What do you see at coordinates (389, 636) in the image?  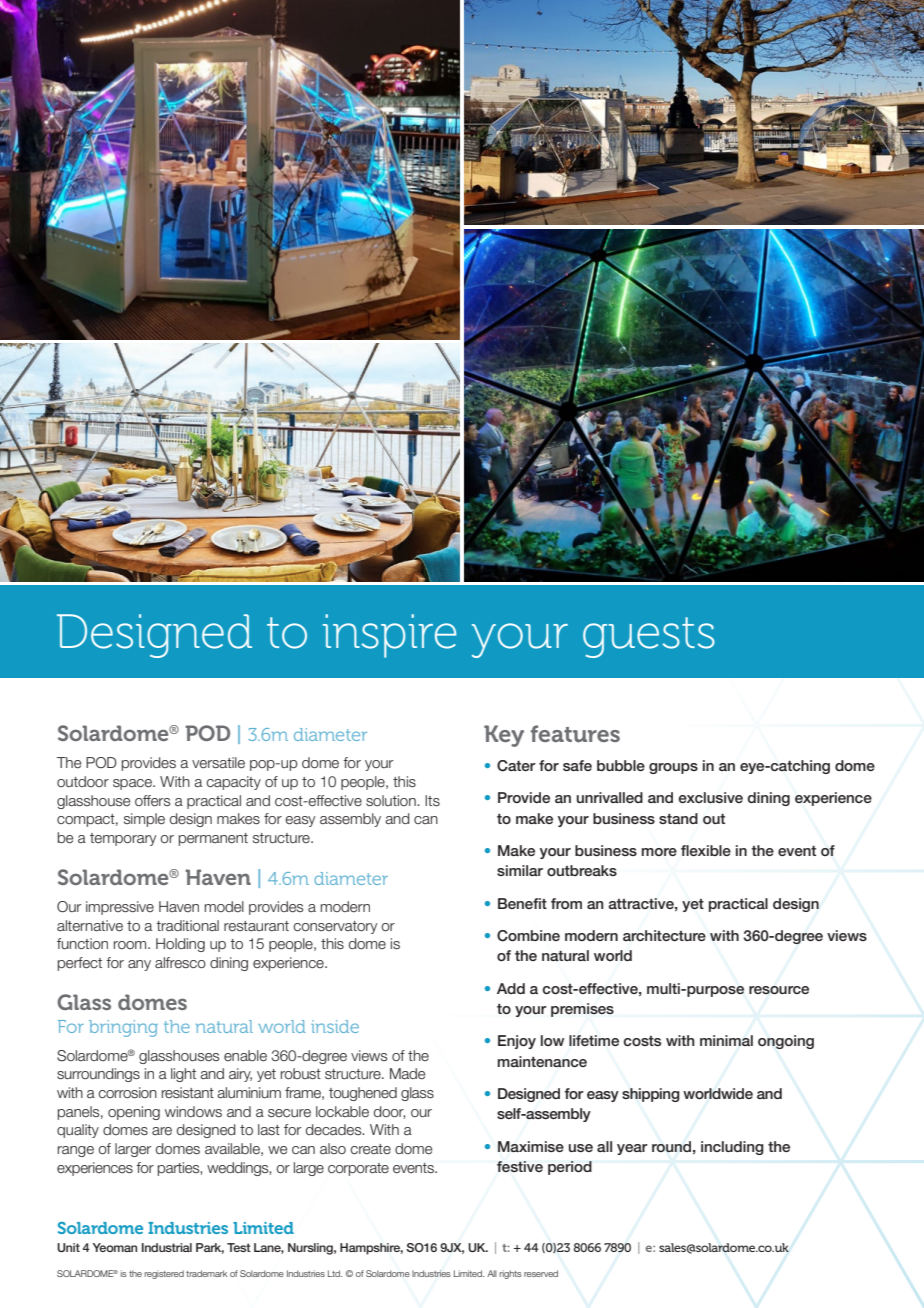 I see `inspire` at bounding box center [389, 636].
